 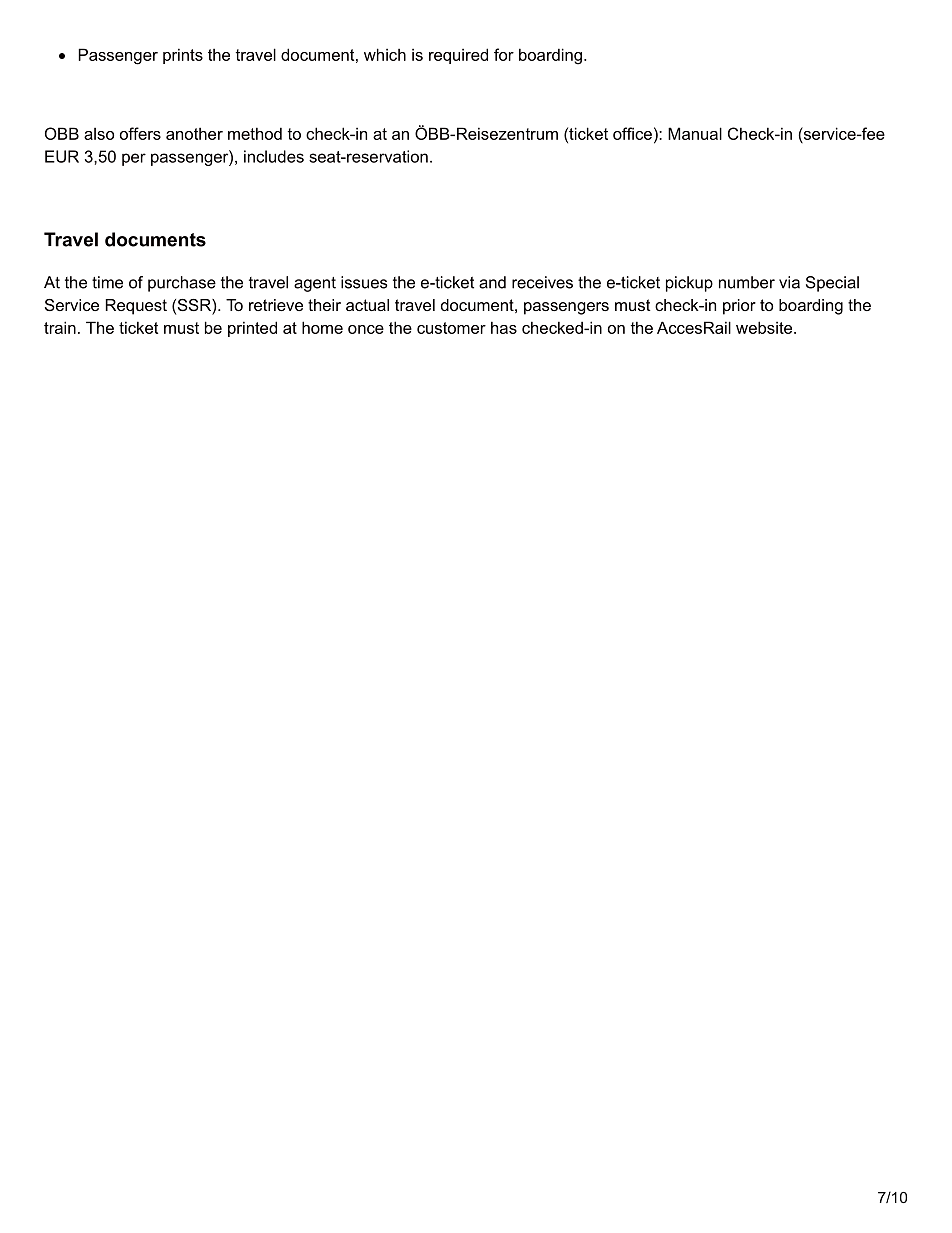 What do you see at coordinates (107, 282) in the screenshot?
I see `time` at bounding box center [107, 282].
